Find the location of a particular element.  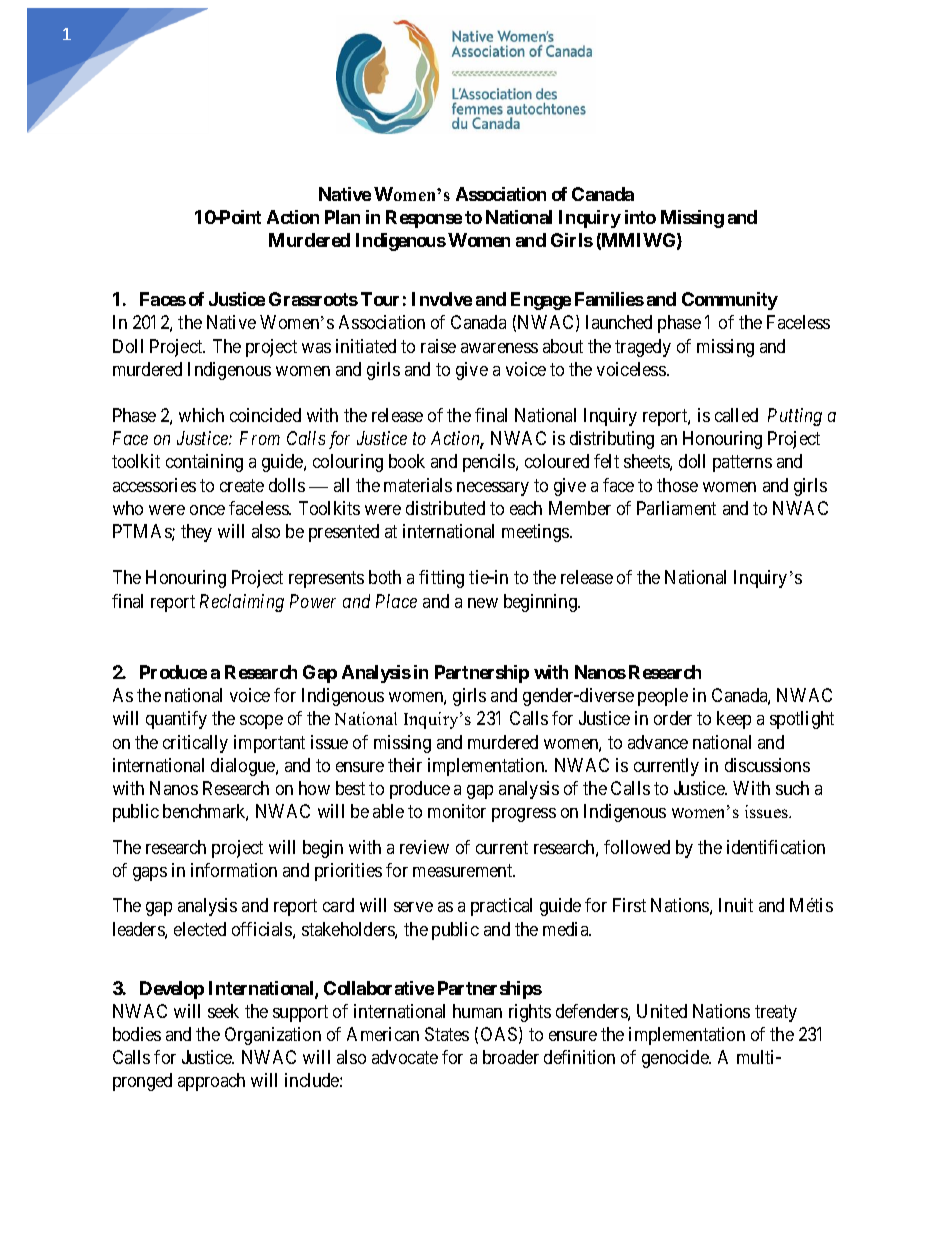

Grassroots is located at coordinates (313, 299).
